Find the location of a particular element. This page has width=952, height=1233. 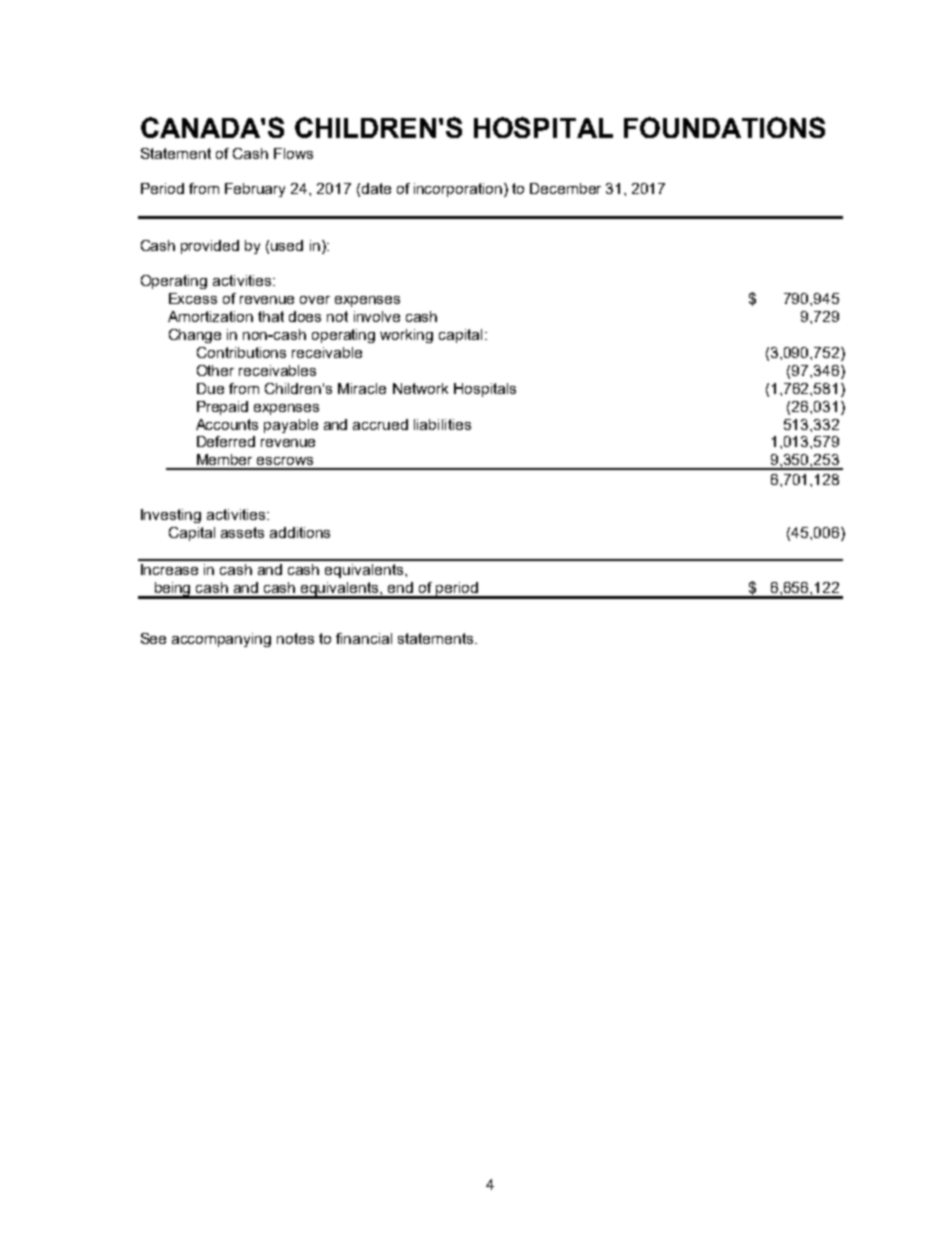

liabilities is located at coordinates (442, 424).
